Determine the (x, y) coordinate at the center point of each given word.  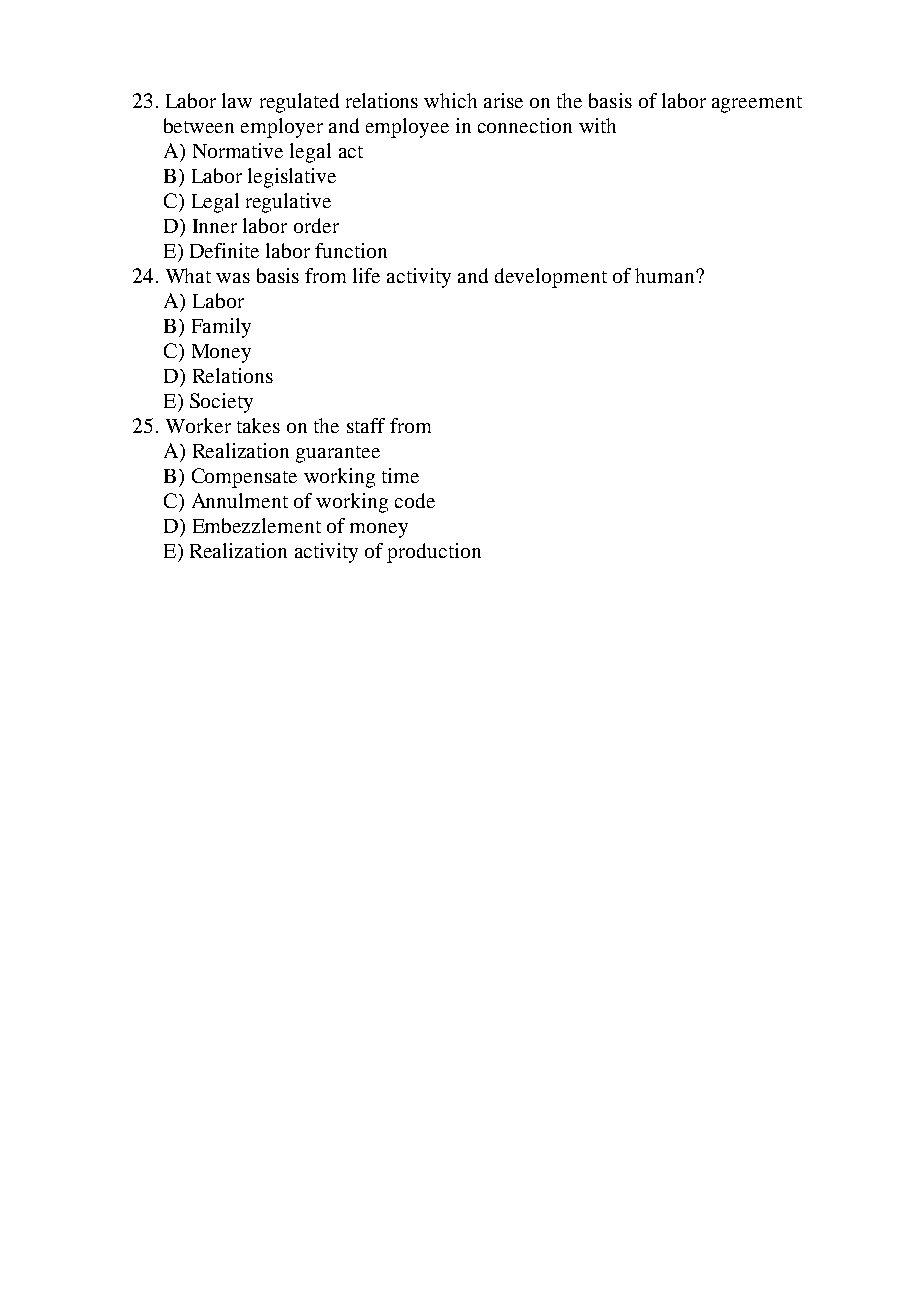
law (237, 100)
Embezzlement (257, 525)
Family (221, 328)
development (551, 278)
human (666, 275)
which (450, 100)
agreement (757, 104)
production (434, 553)
